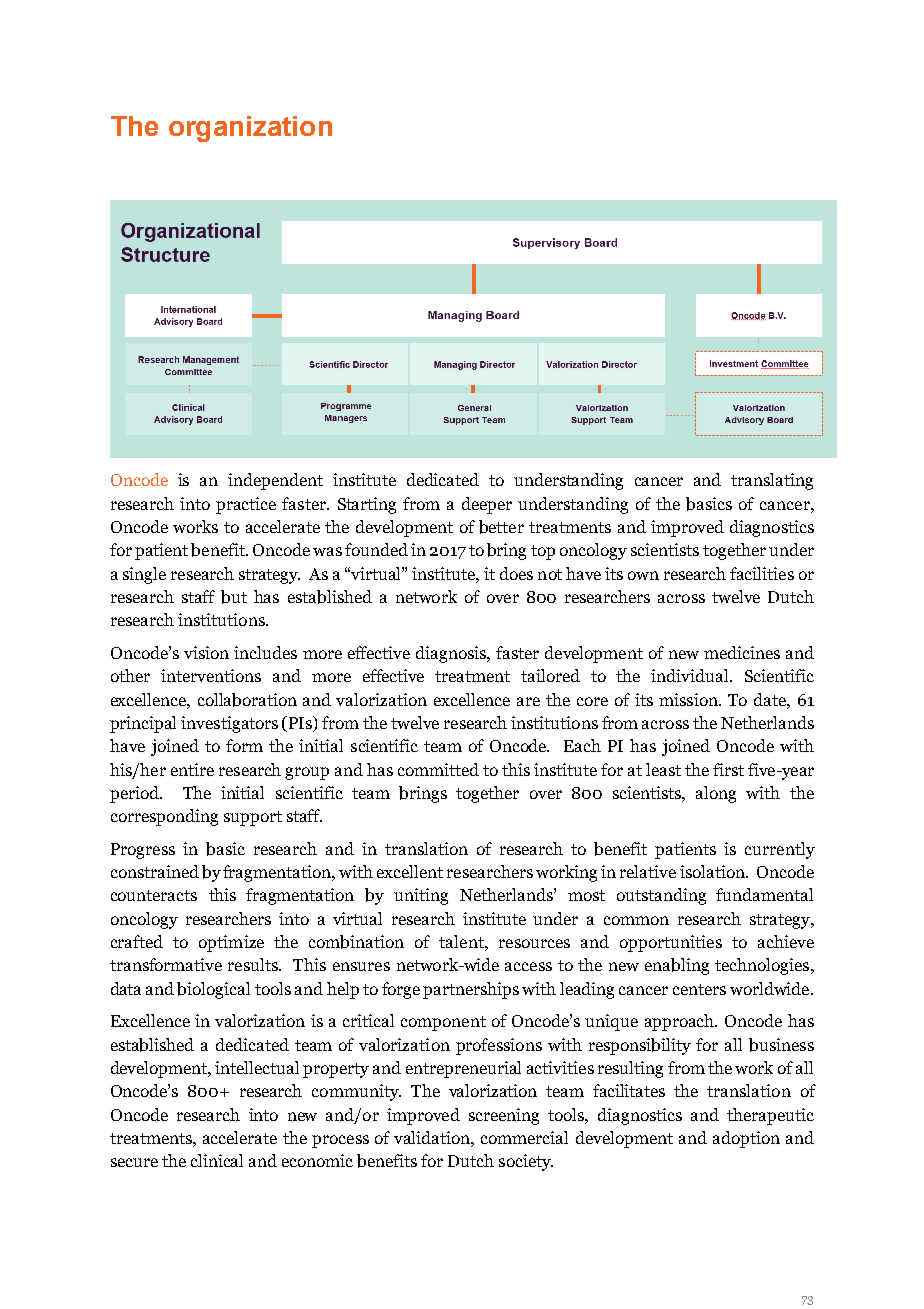 This screenshot has width=924, height=1309. I want to click on opportunities, so click(671, 943).
